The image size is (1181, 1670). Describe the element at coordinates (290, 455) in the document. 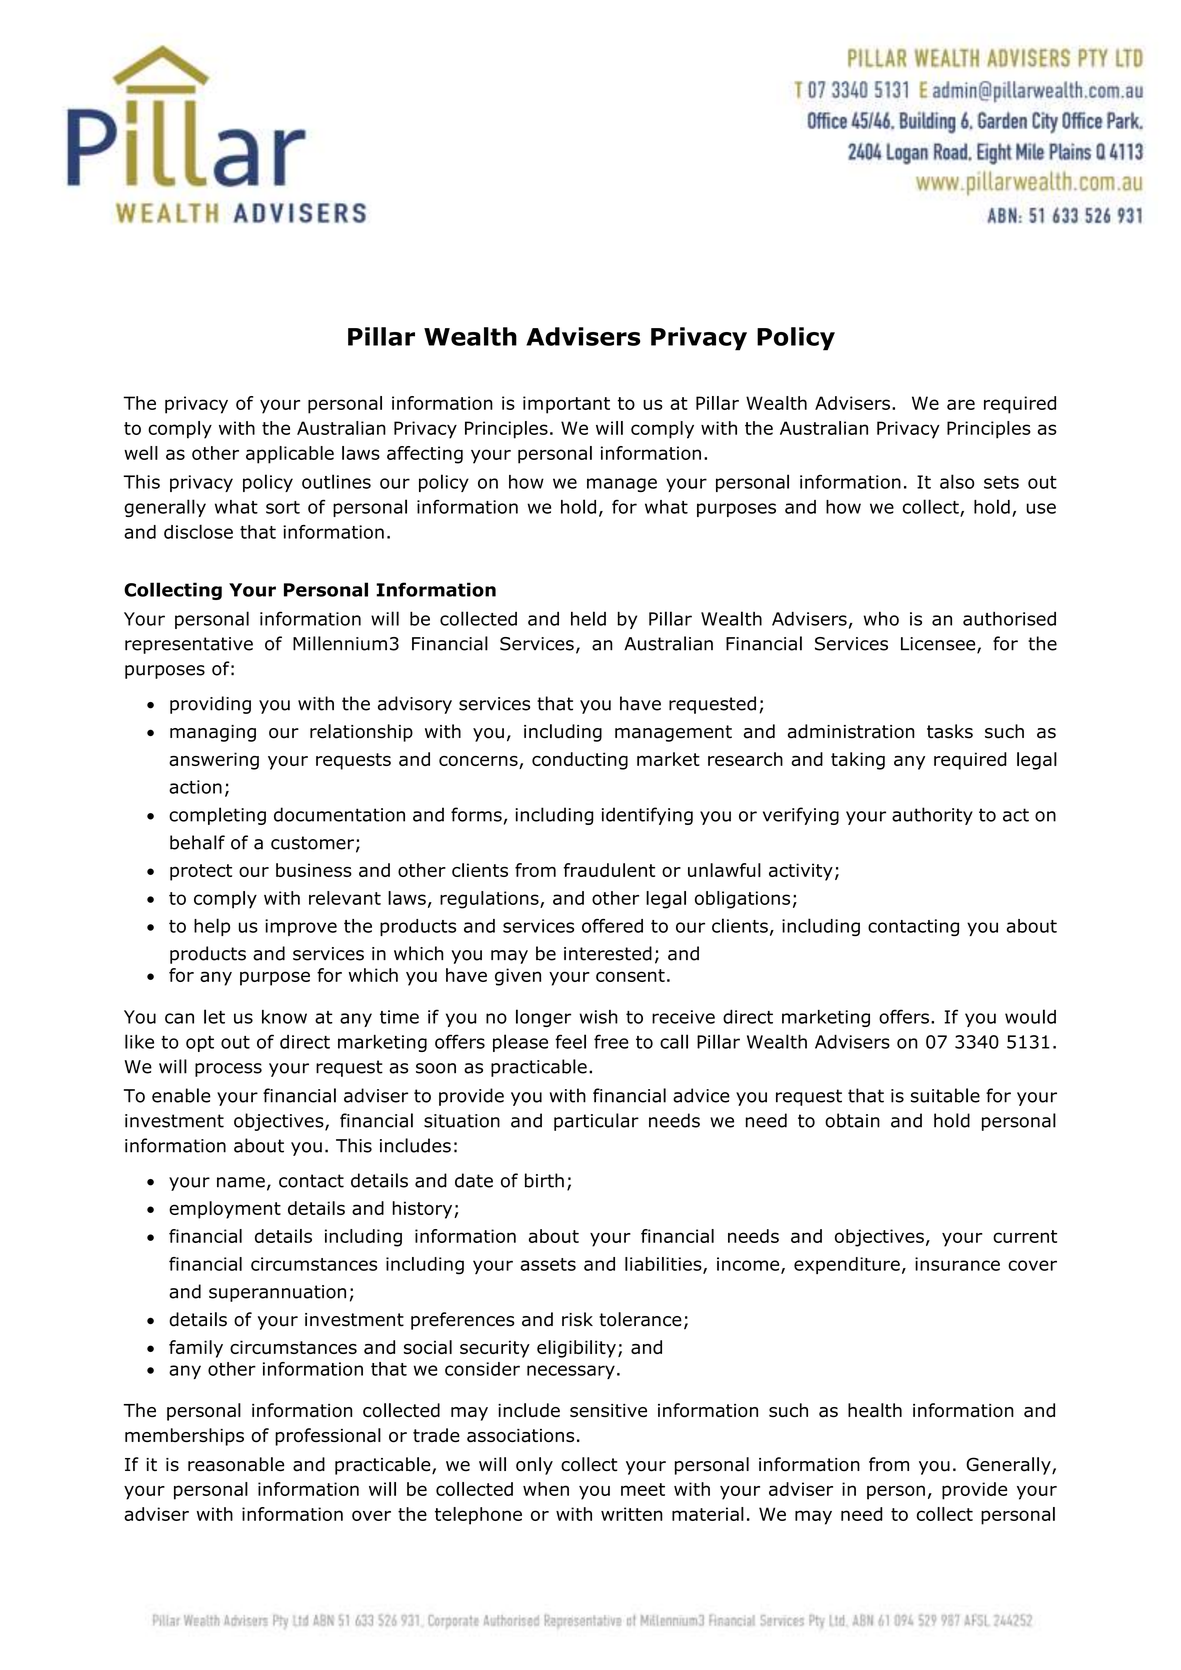

I see `applicable` at that location.
